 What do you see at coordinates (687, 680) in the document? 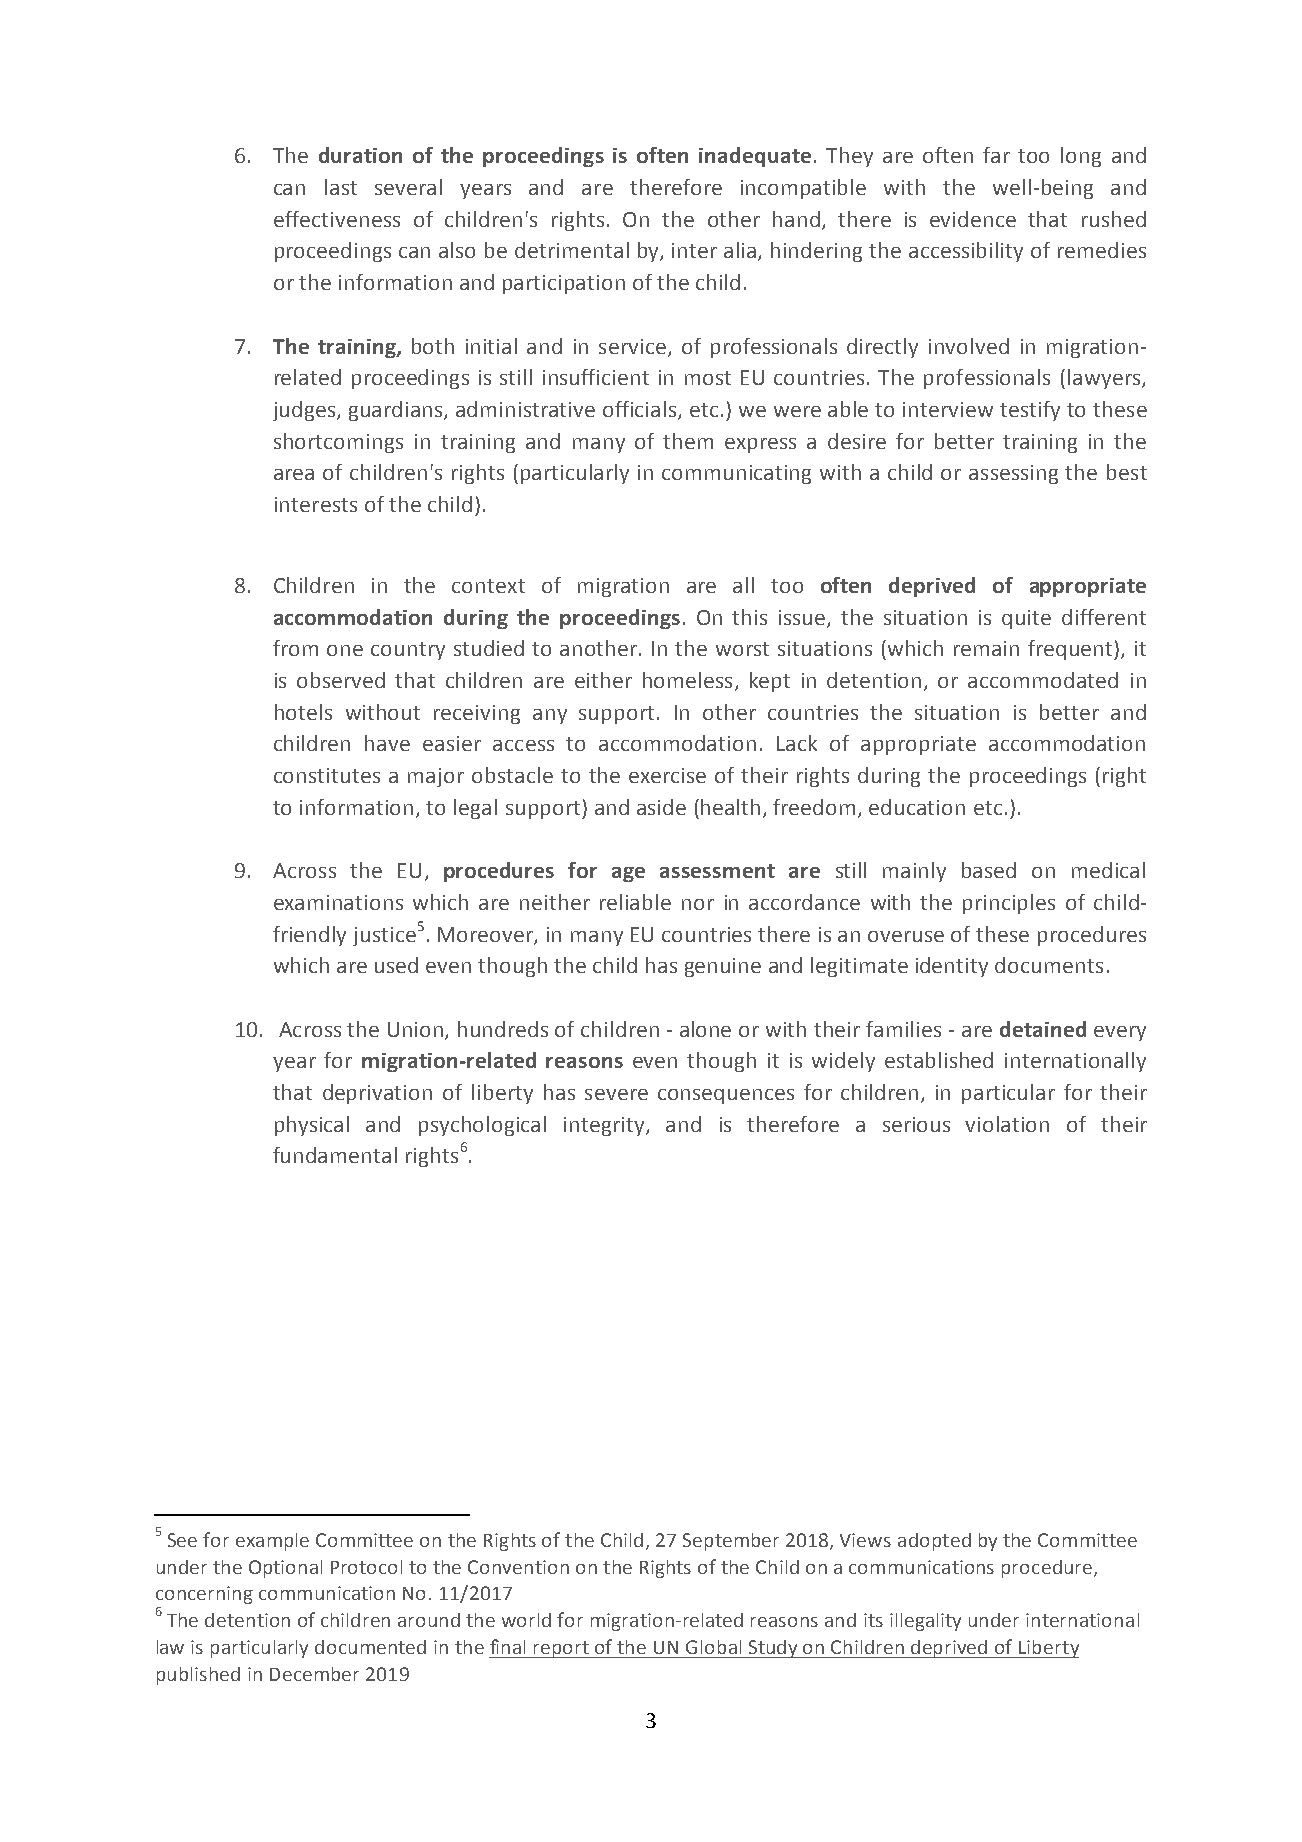
I see `homeless` at bounding box center [687, 680].
